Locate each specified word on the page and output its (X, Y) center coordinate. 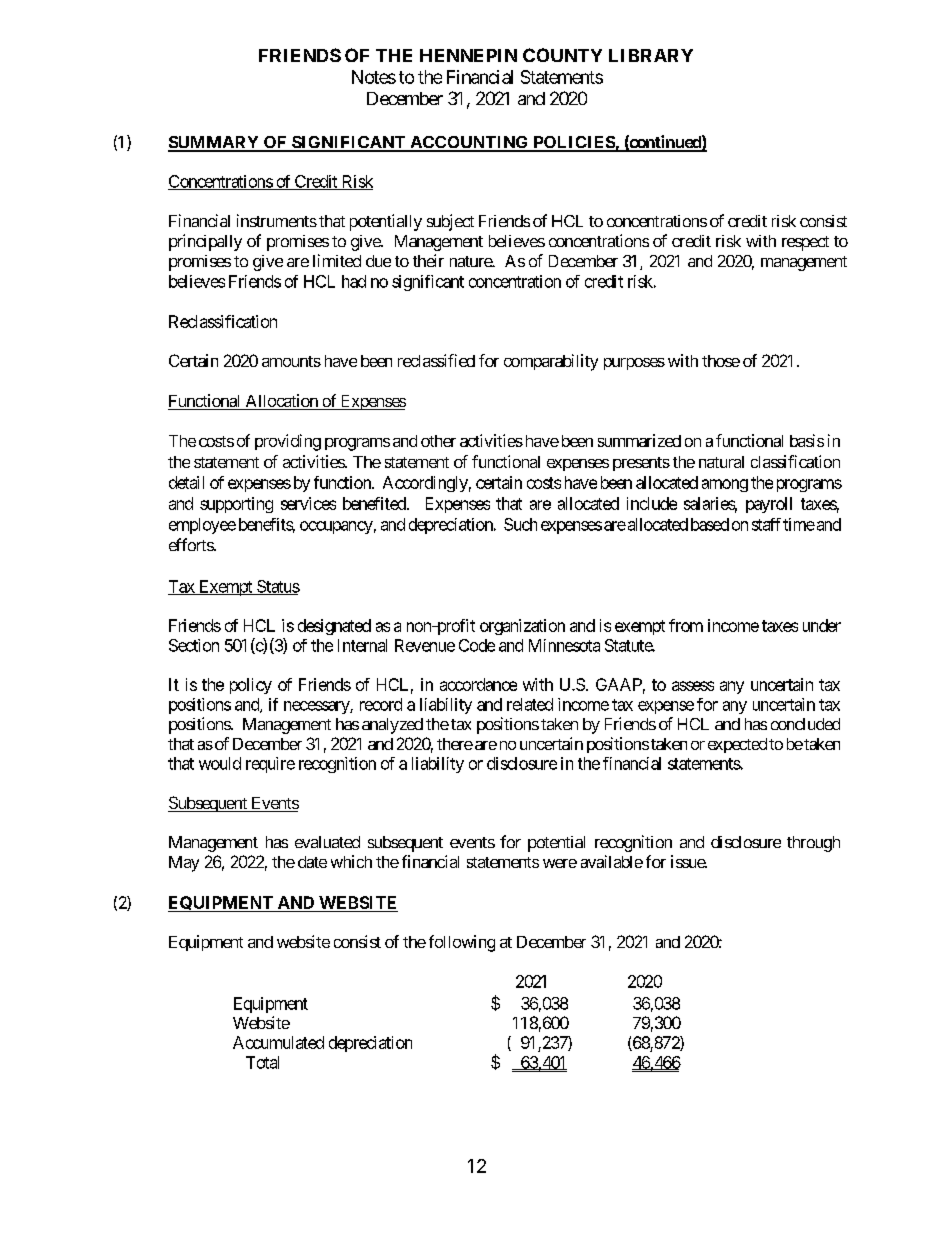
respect (805, 243)
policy (251, 686)
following (462, 943)
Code (477, 645)
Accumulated (278, 1042)
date (312, 862)
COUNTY (562, 55)
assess (693, 686)
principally (205, 242)
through (813, 844)
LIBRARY (651, 55)
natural (721, 462)
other (438, 441)
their (428, 260)
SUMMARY (214, 143)
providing (288, 442)
